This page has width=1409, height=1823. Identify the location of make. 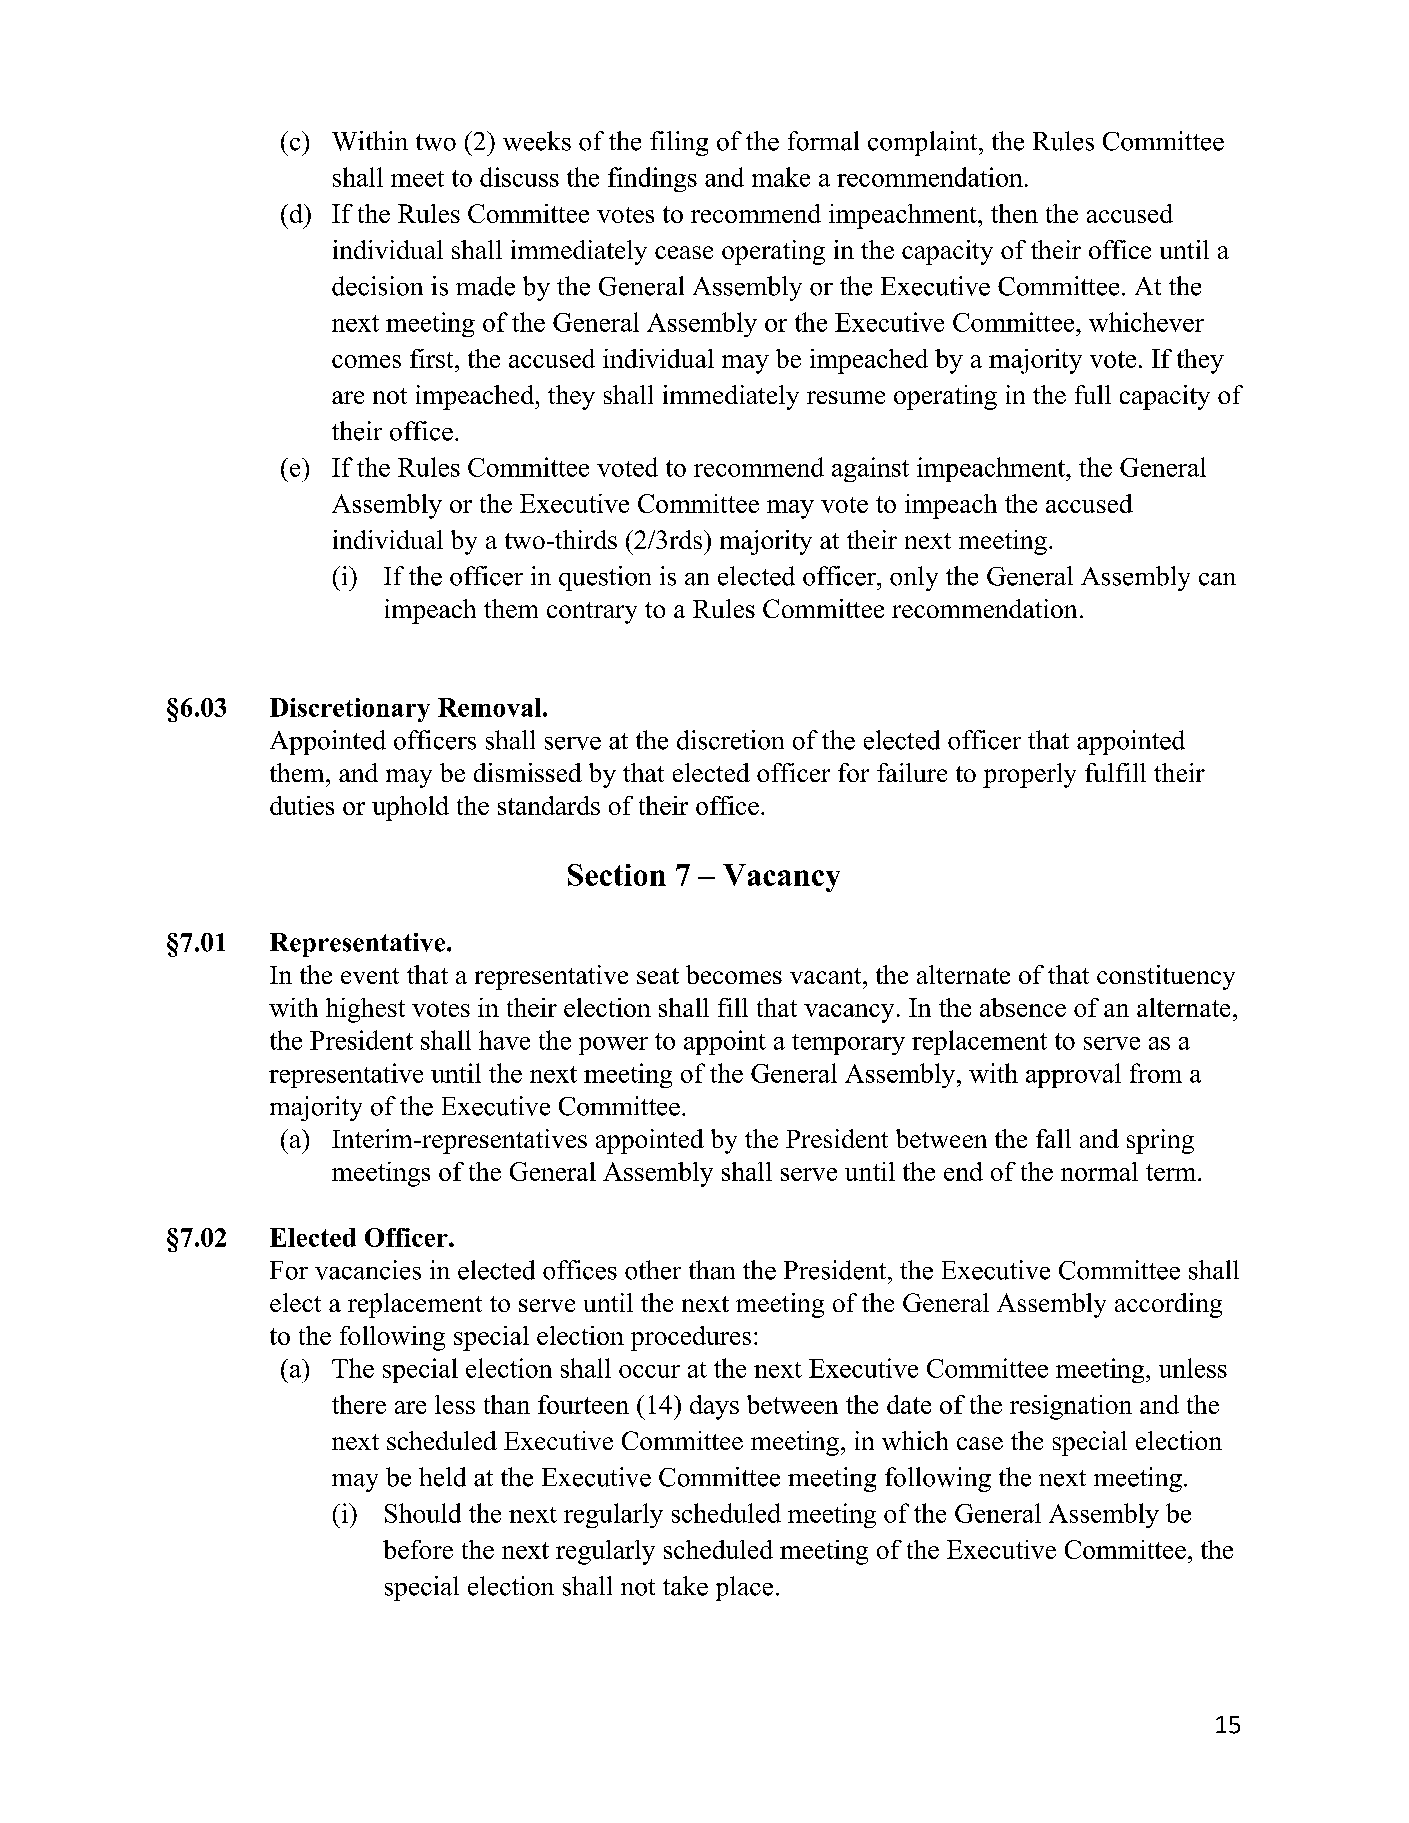
(781, 177).
